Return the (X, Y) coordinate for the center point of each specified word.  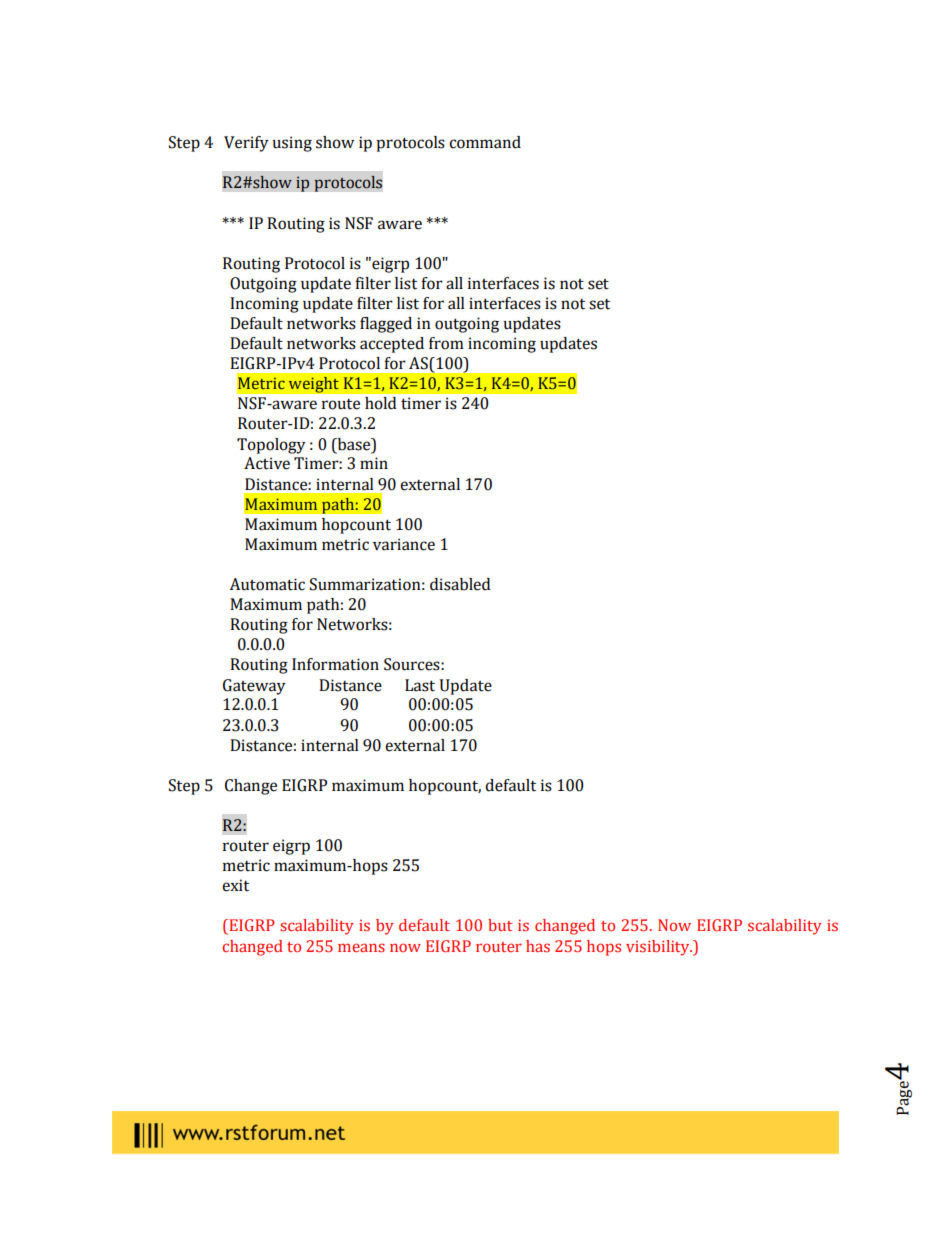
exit (235, 885)
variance (404, 544)
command (485, 142)
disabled (460, 584)
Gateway (254, 687)
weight (313, 384)
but (500, 925)
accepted (392, 345)
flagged (386, 325)
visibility (659, 948)
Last (420, 685)
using (292, 144)
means (361, 947)
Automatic (267, 584)
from (446, 343)
